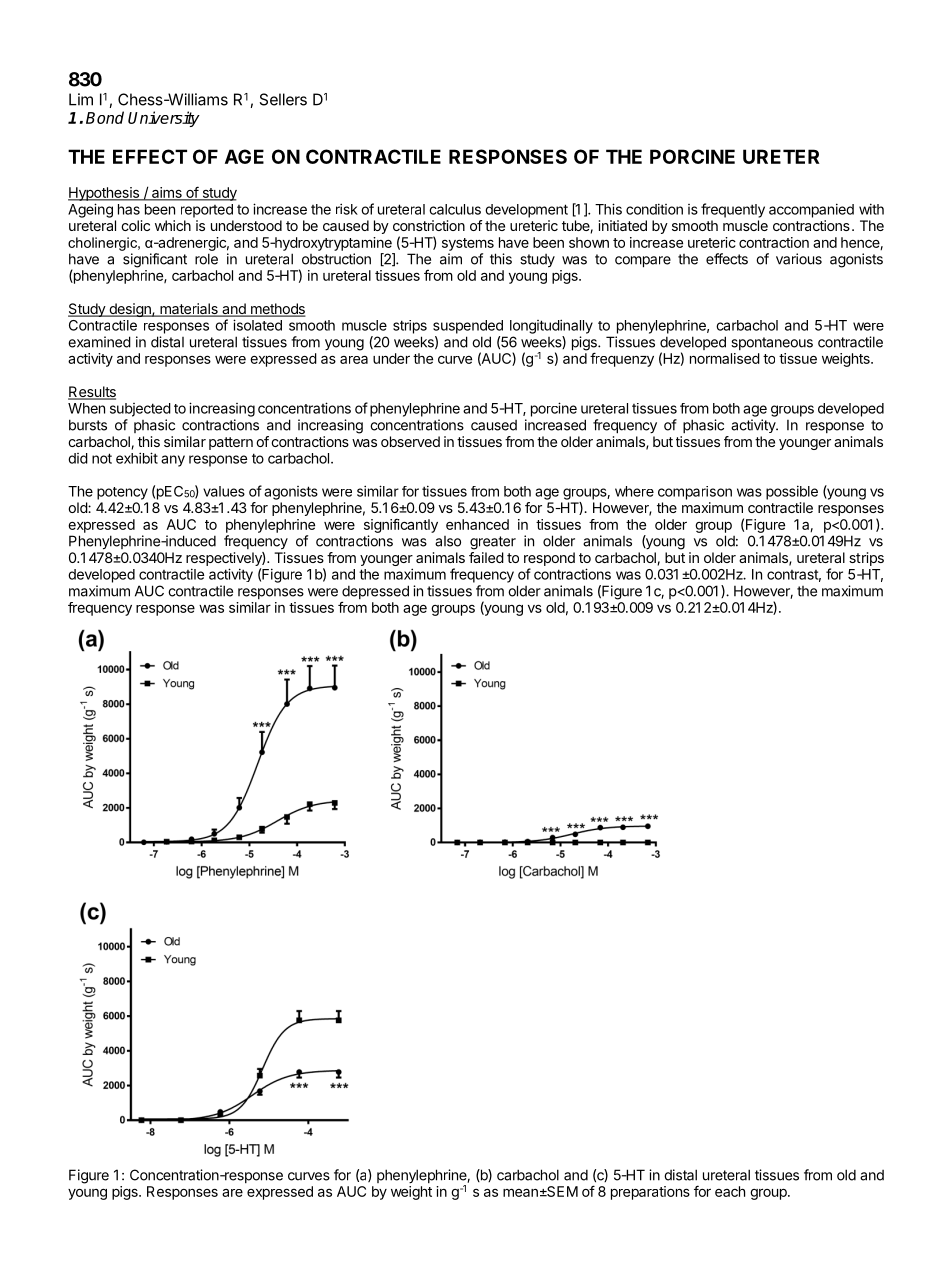 The width and height of the document is (952, 1270). Describe the element at coordinates (493, 543) in the document. I see `greater` at that location.
